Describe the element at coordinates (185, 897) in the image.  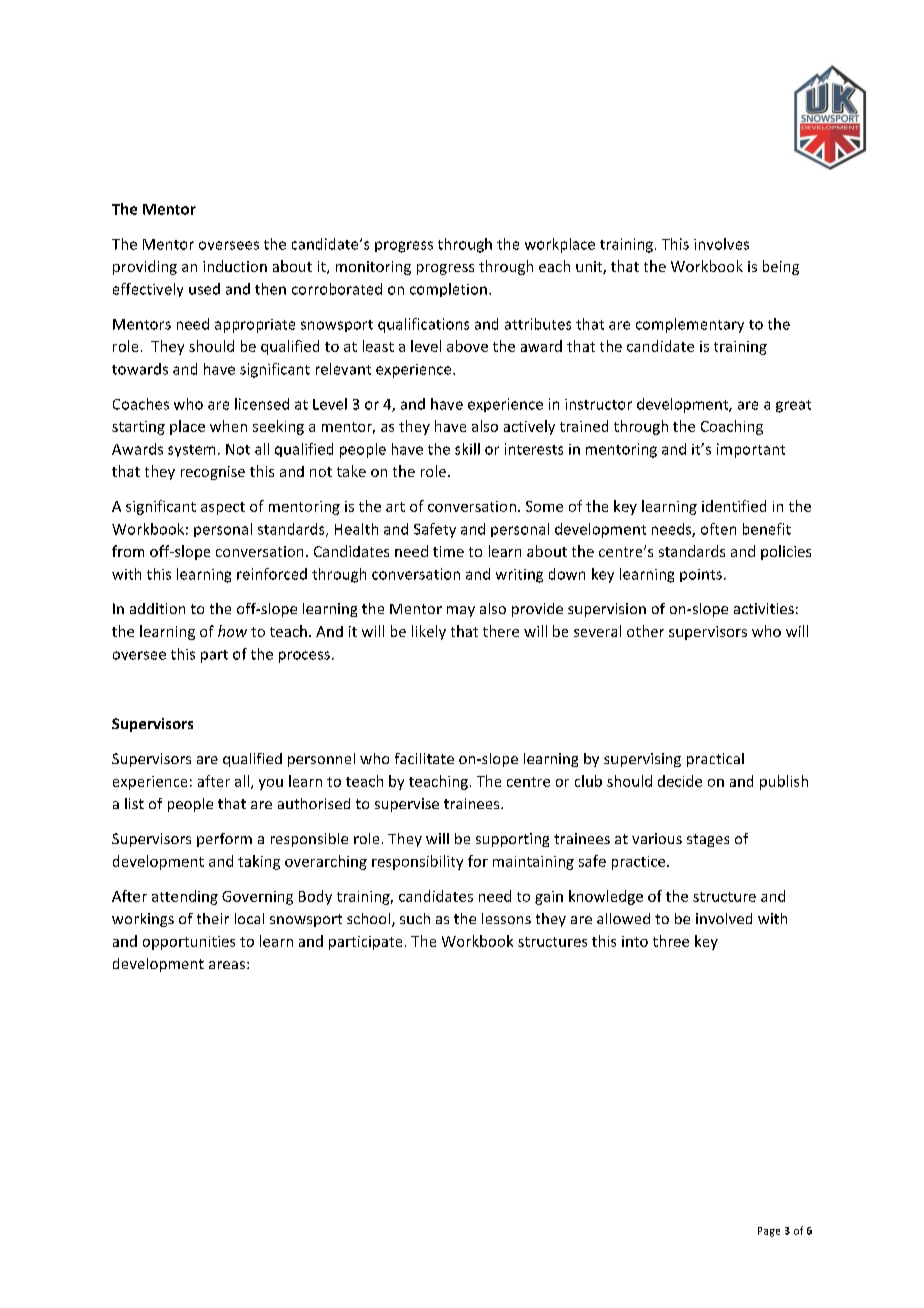
I see `attending` at that location.
